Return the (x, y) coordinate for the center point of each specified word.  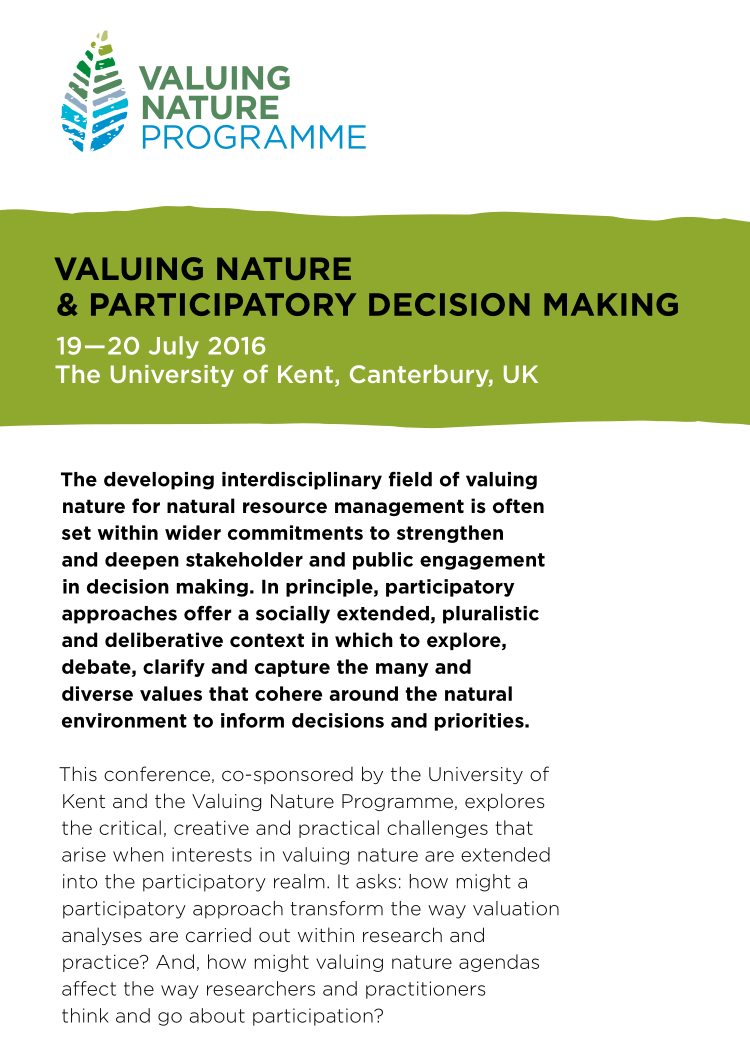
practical (339, 829)
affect (89, 988)
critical (130, 827)
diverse (97, 693)
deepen (142, 561)
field (410, 479)
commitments (295, 532)
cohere (288, 693)
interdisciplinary (302, 481)
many (402, 670)
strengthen (450, 534)
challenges (437, 829)
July (174, 347)
